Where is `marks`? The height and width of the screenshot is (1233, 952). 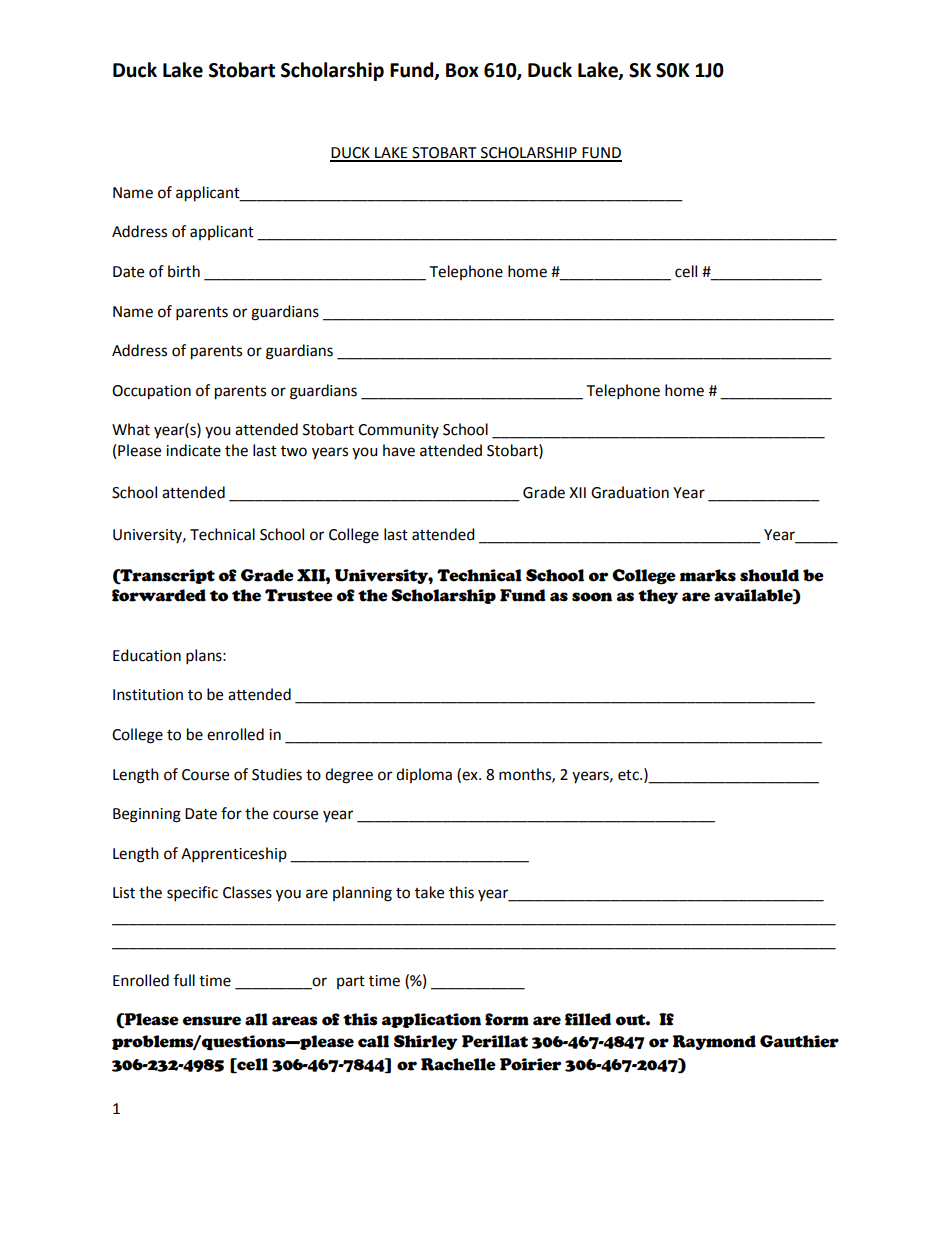 marks is located at coordinates (708, 575).
